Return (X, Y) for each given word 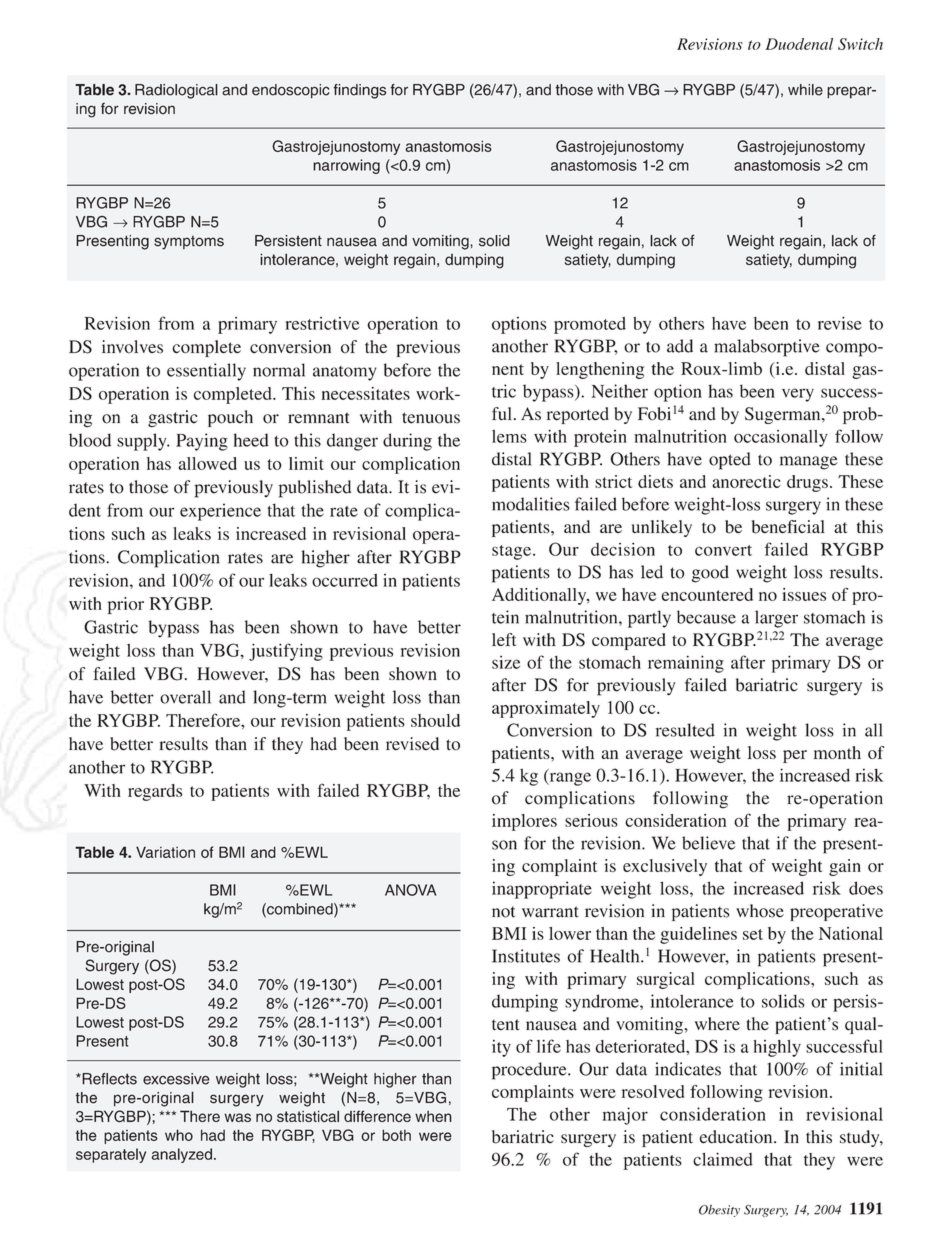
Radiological (176, 91)
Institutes (526, 956)
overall (185, 697)
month (837, 752)
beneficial (788, 527)
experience (220, 512)
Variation (165, 852)
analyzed (181, 1155)
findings (359, 91)
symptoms (189, 243)
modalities (531, 504)
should (435, 720)
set (753, 934)
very (798, 395)
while (805, 90)
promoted (590, 325)
